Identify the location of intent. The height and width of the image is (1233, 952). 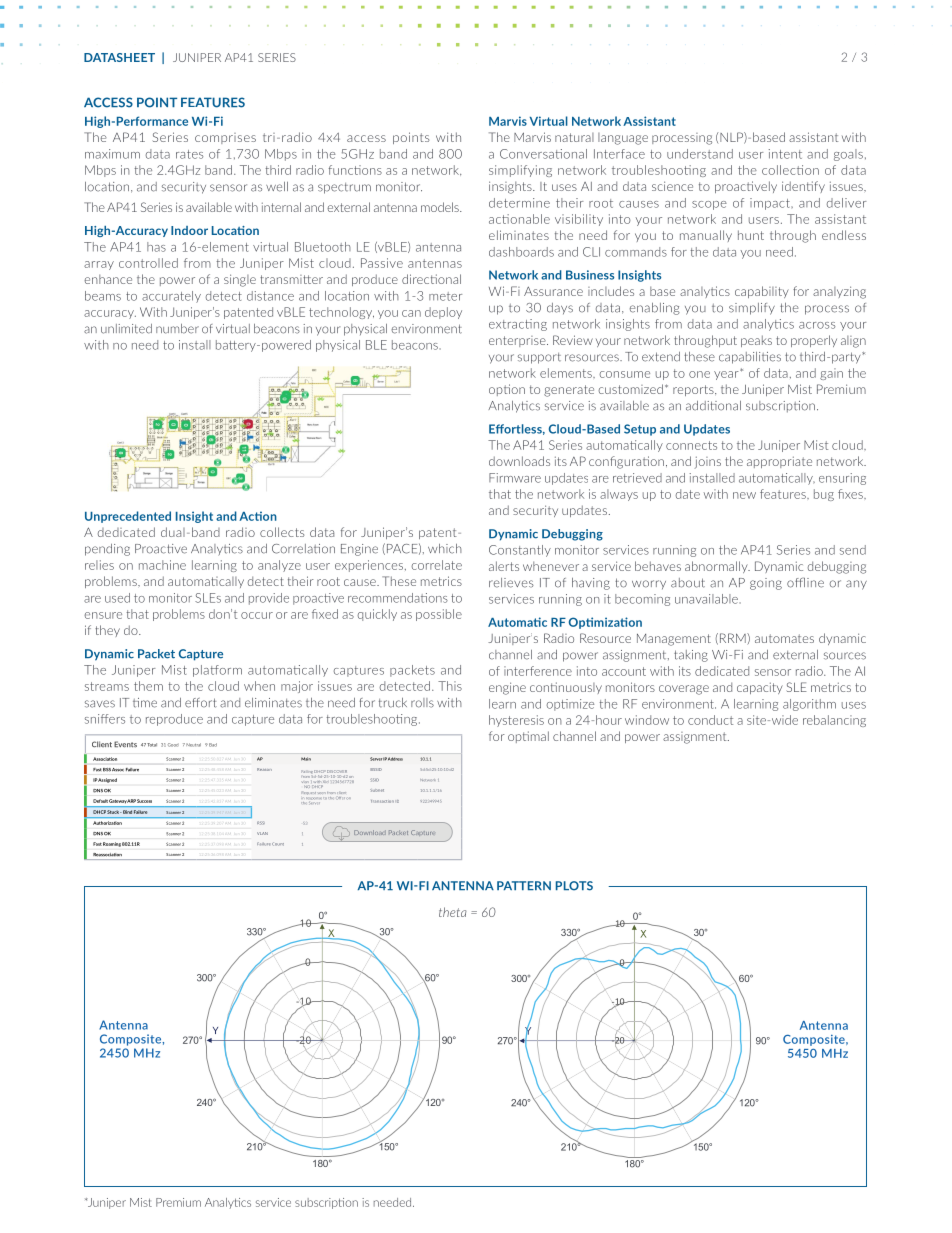
(785, 154).
